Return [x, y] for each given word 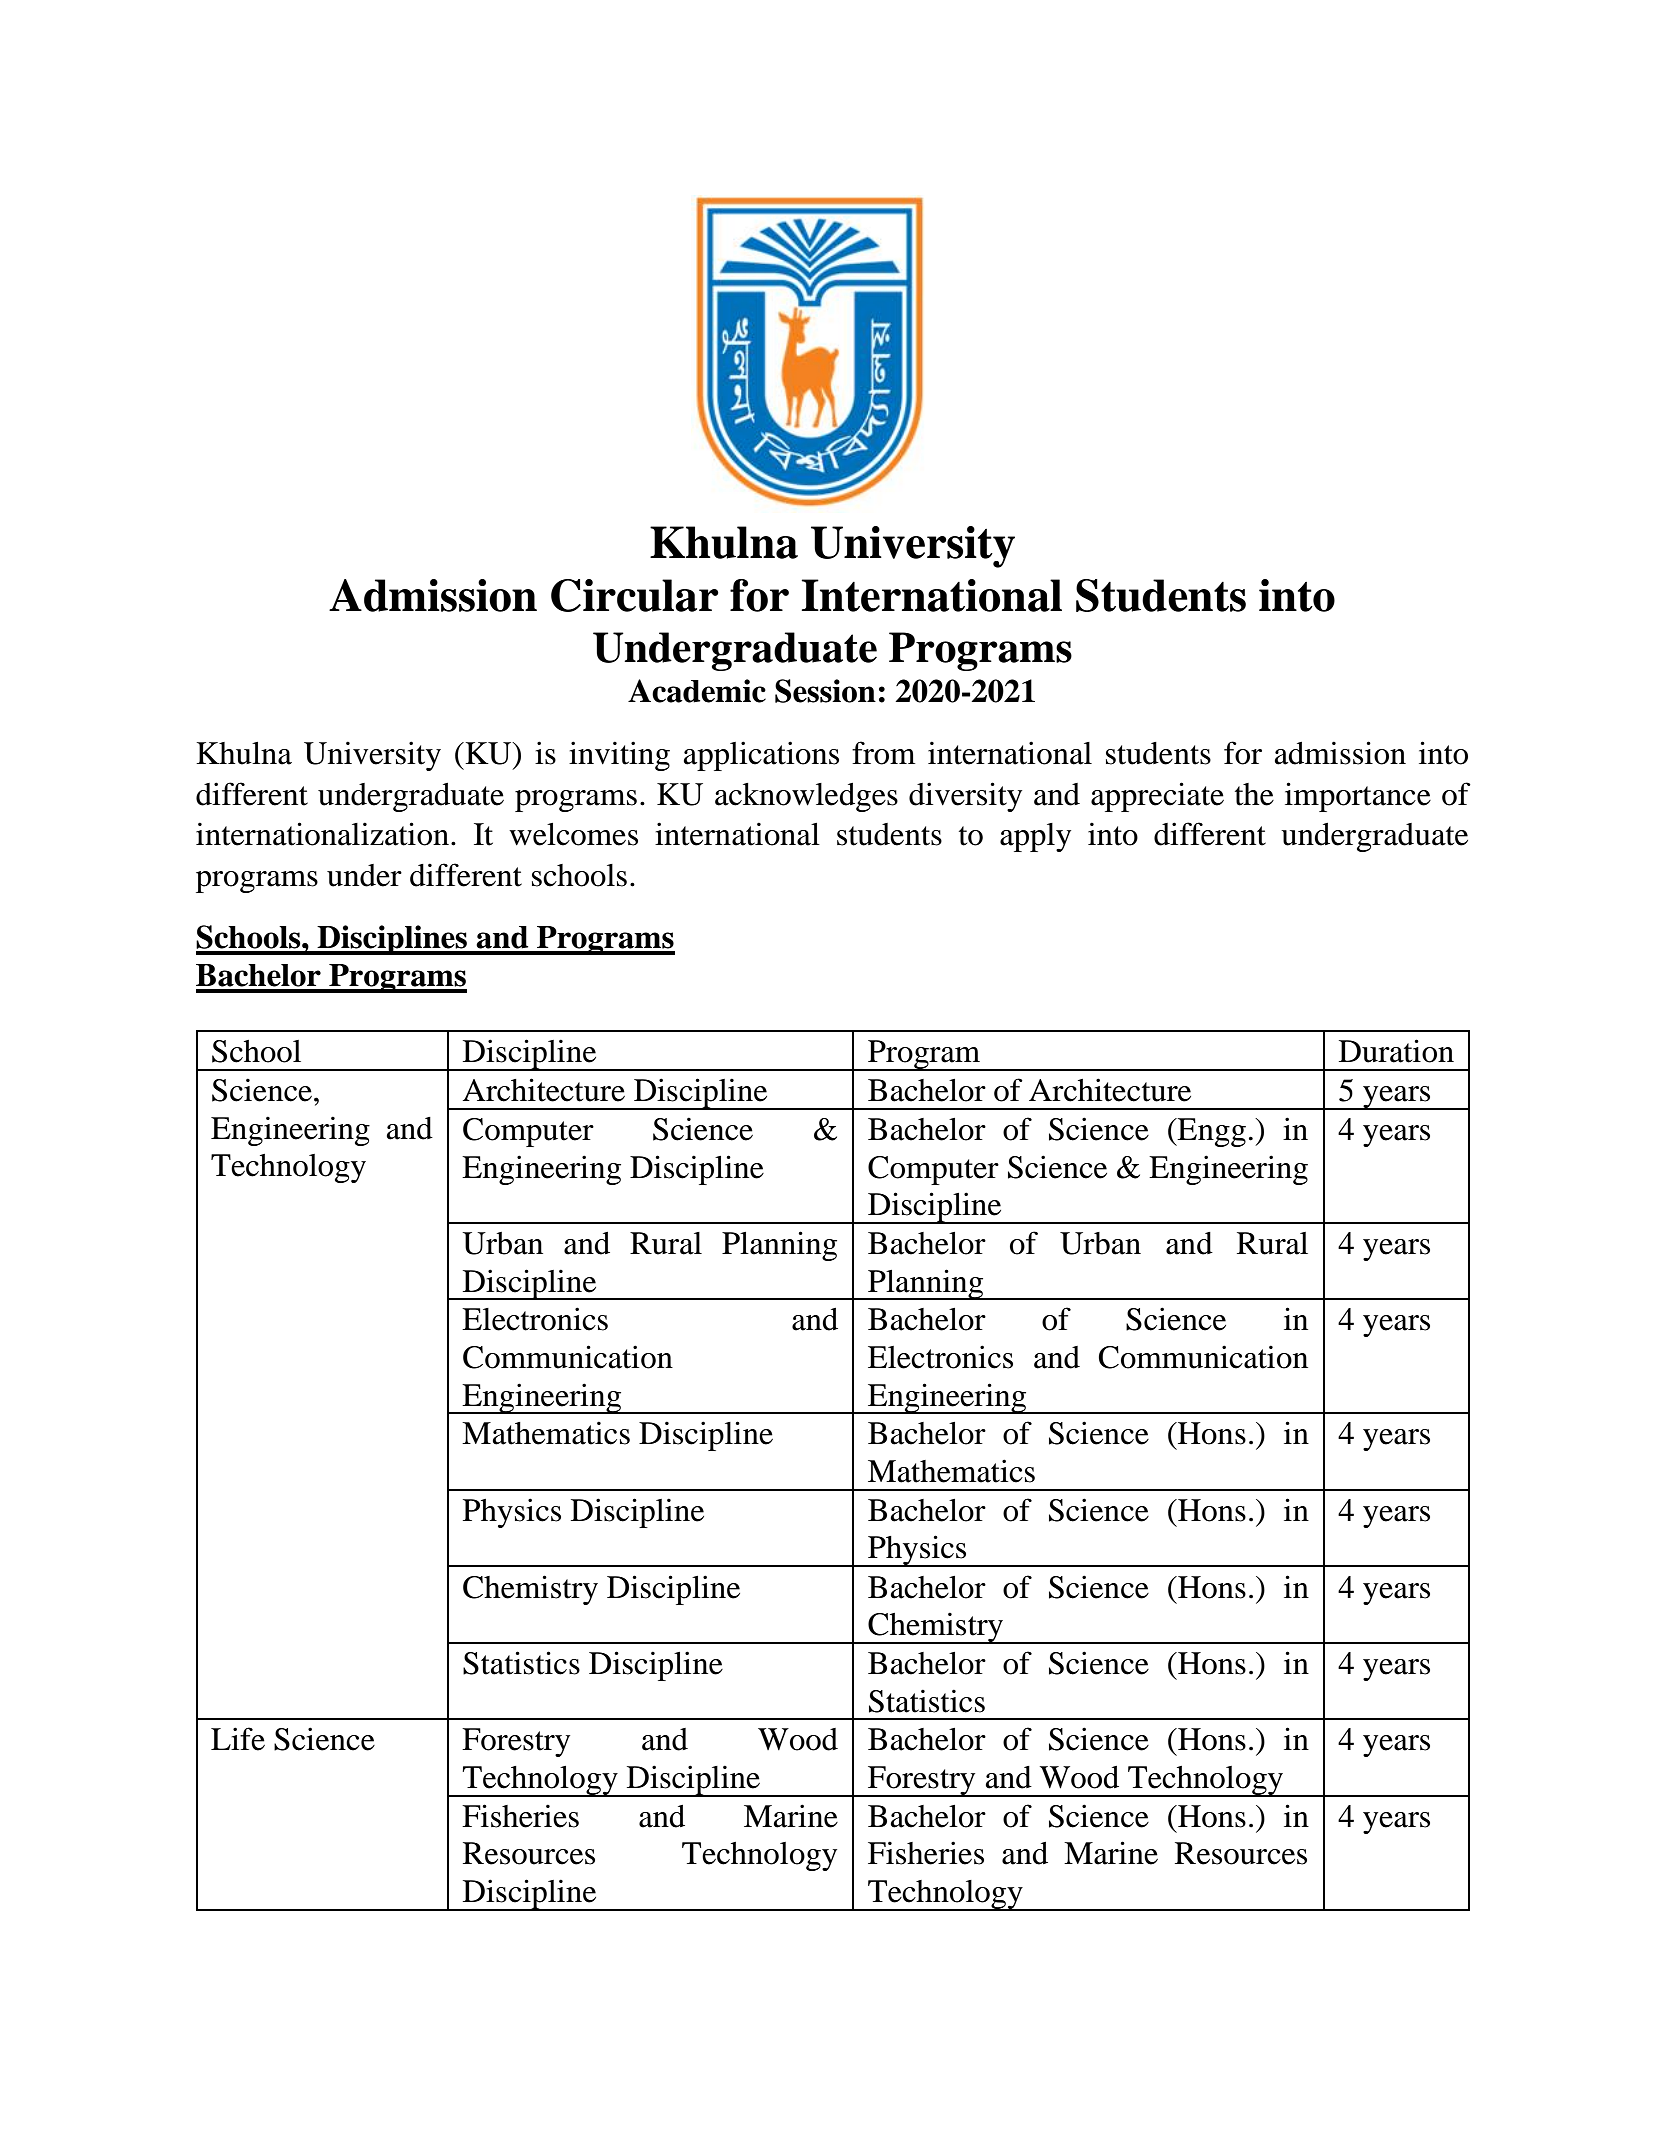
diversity [965, 797]
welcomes [573, 834]
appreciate [1157, 797]
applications [761, 756]
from [883, 753]
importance [1358, 797]
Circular [635, 595]
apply [1035, 837]
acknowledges [806, 797]
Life [238, 1739]
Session [825, 691]
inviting [619, 756]
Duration [1396, 1051]
